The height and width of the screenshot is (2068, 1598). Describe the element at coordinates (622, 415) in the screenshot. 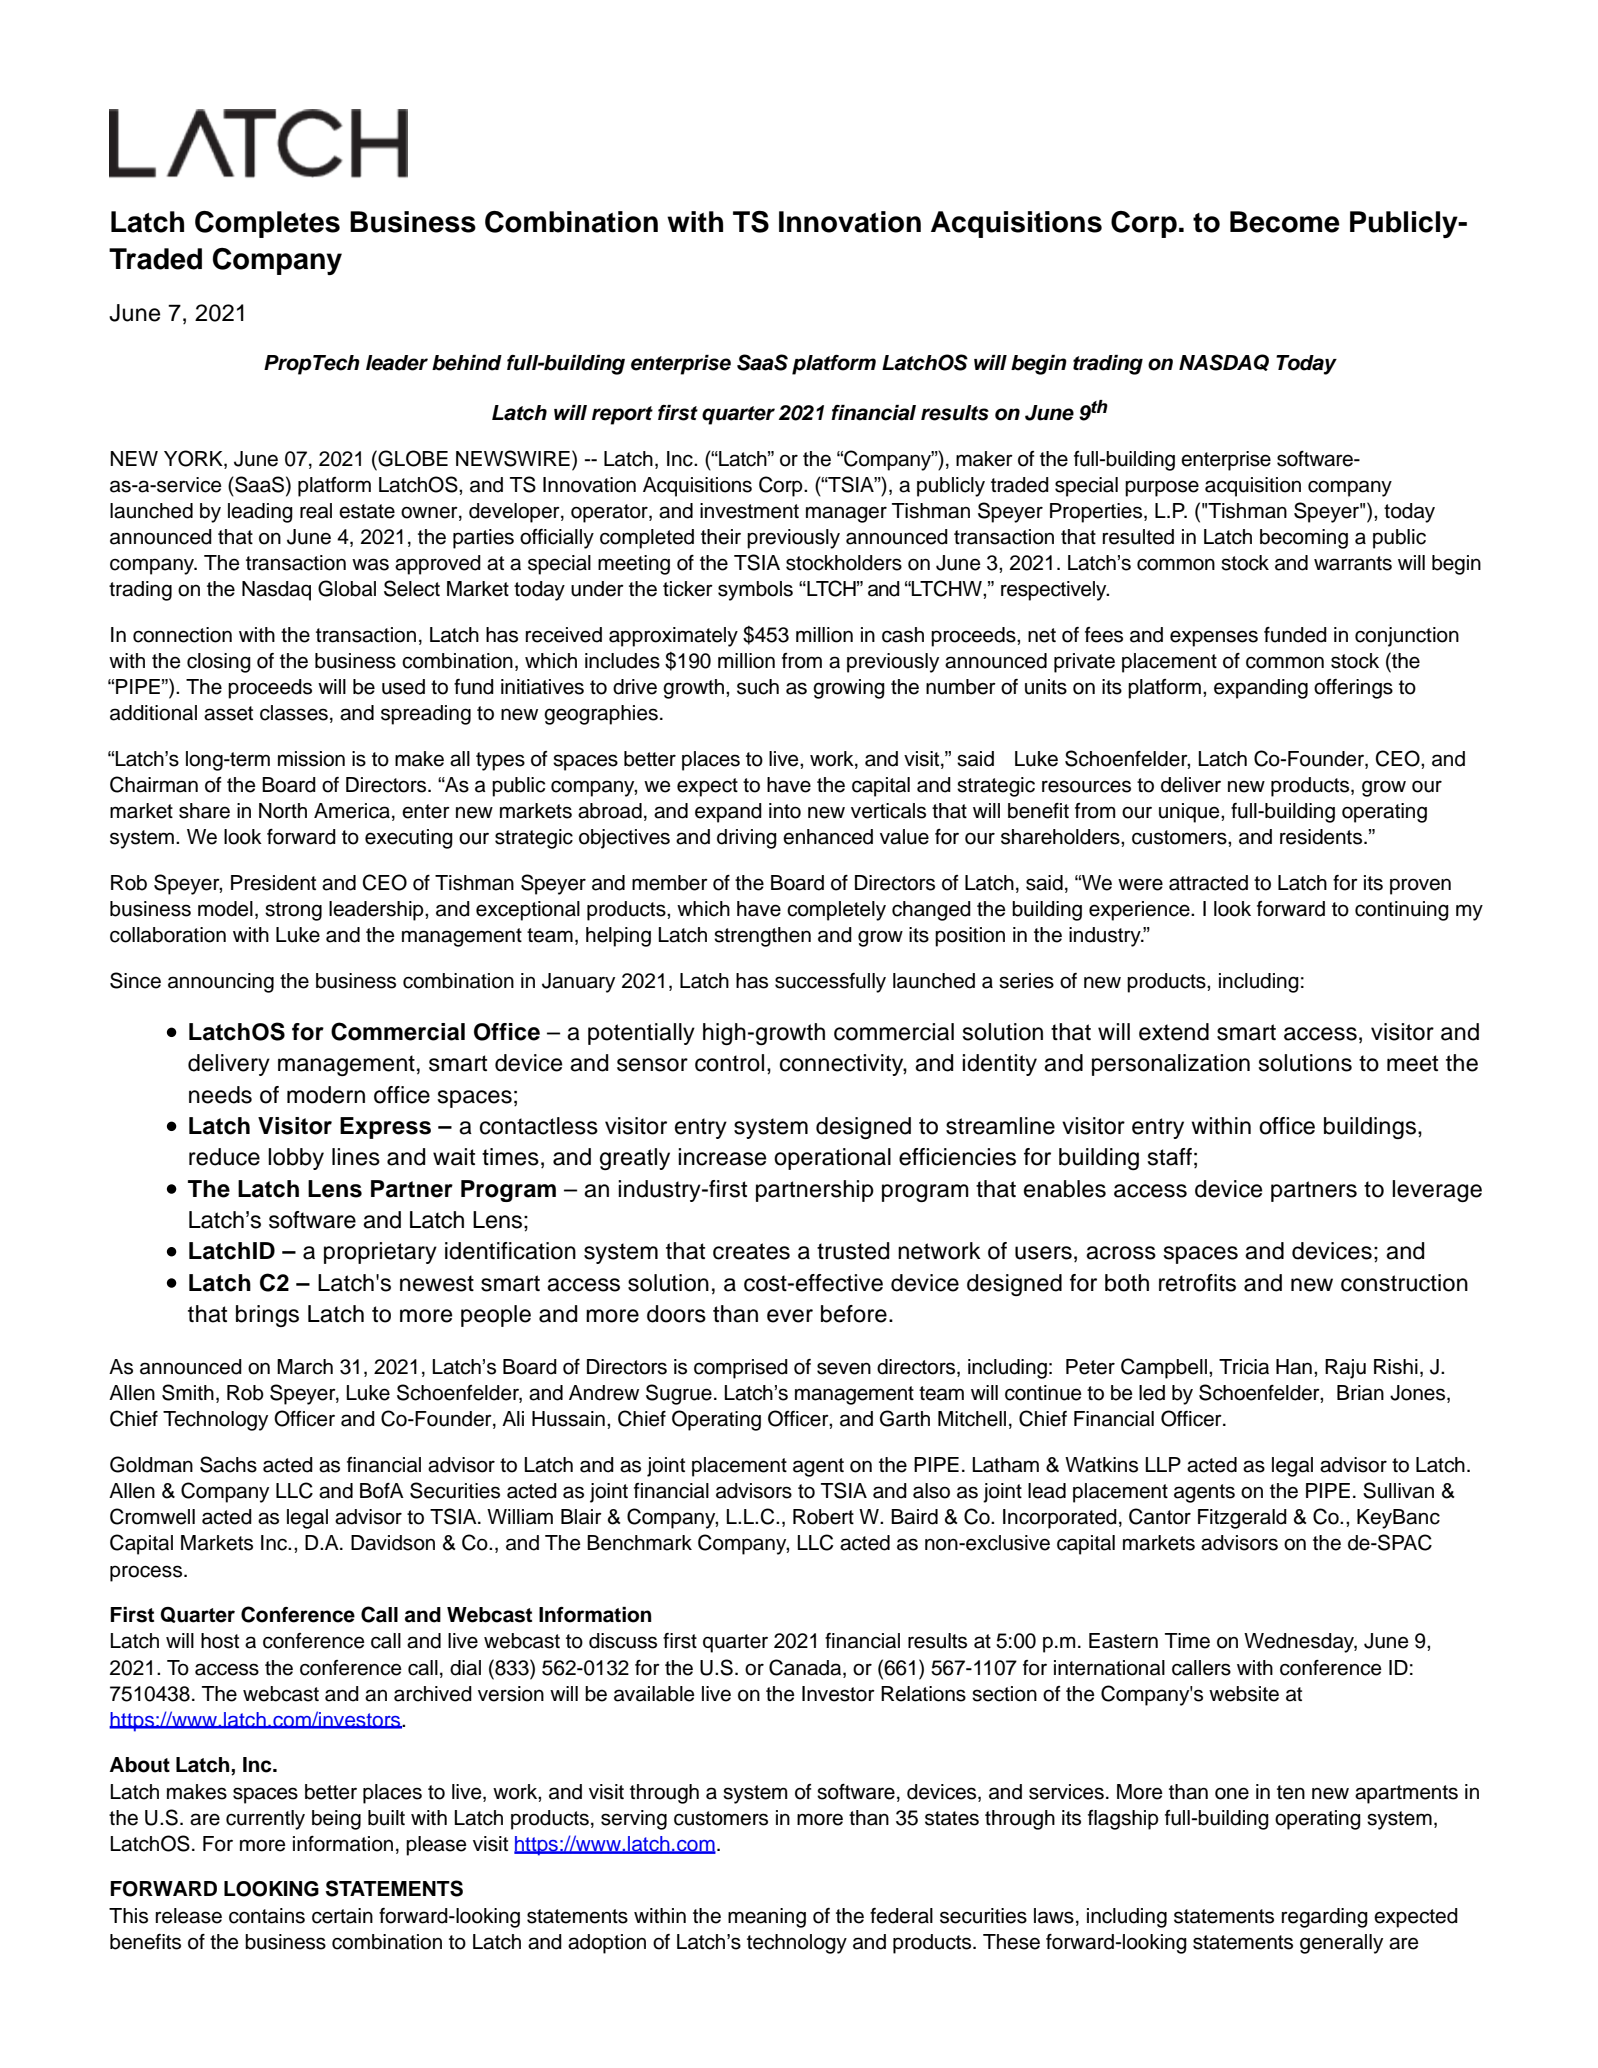

I see `report` at that location.
